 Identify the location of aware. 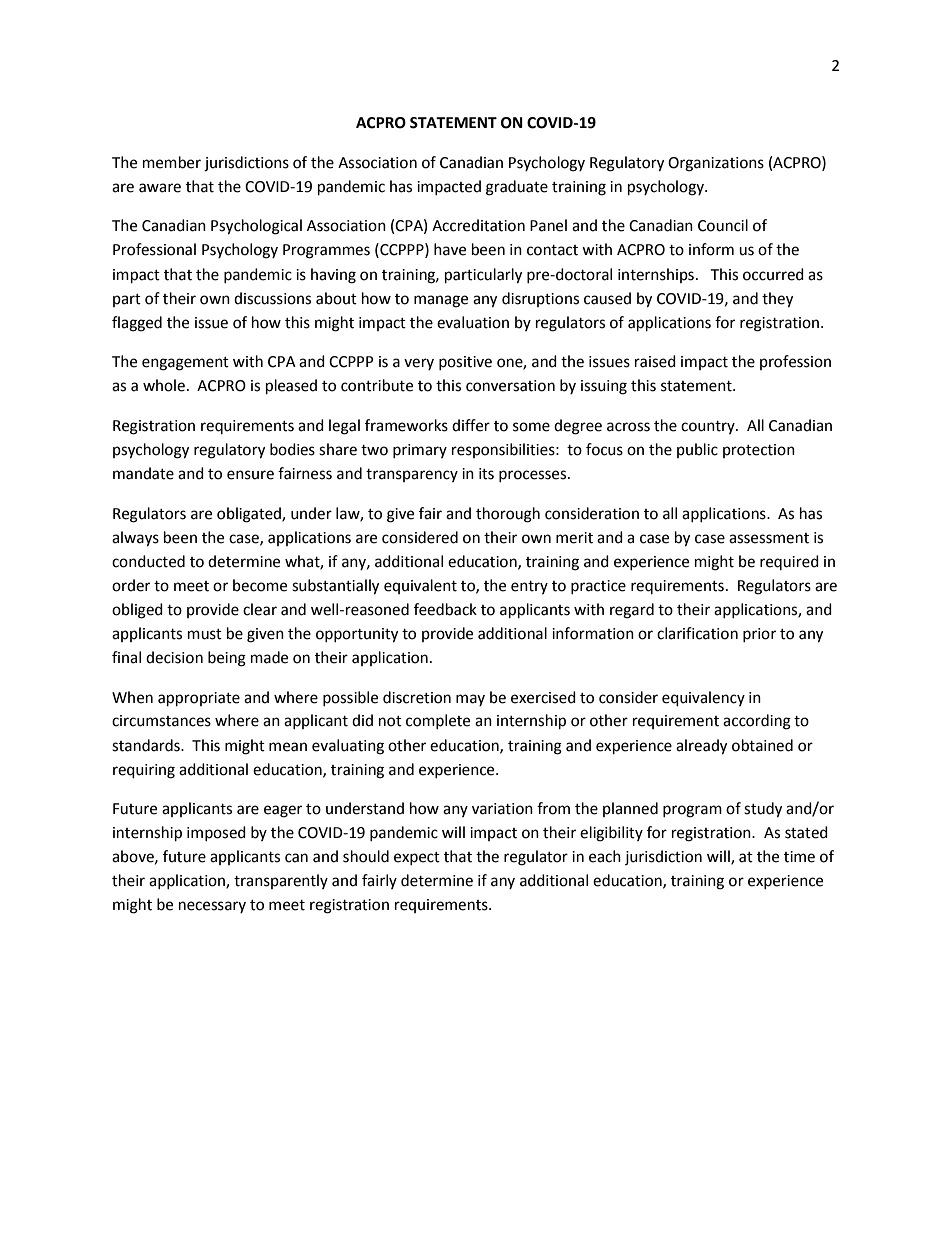
(160, 188).
